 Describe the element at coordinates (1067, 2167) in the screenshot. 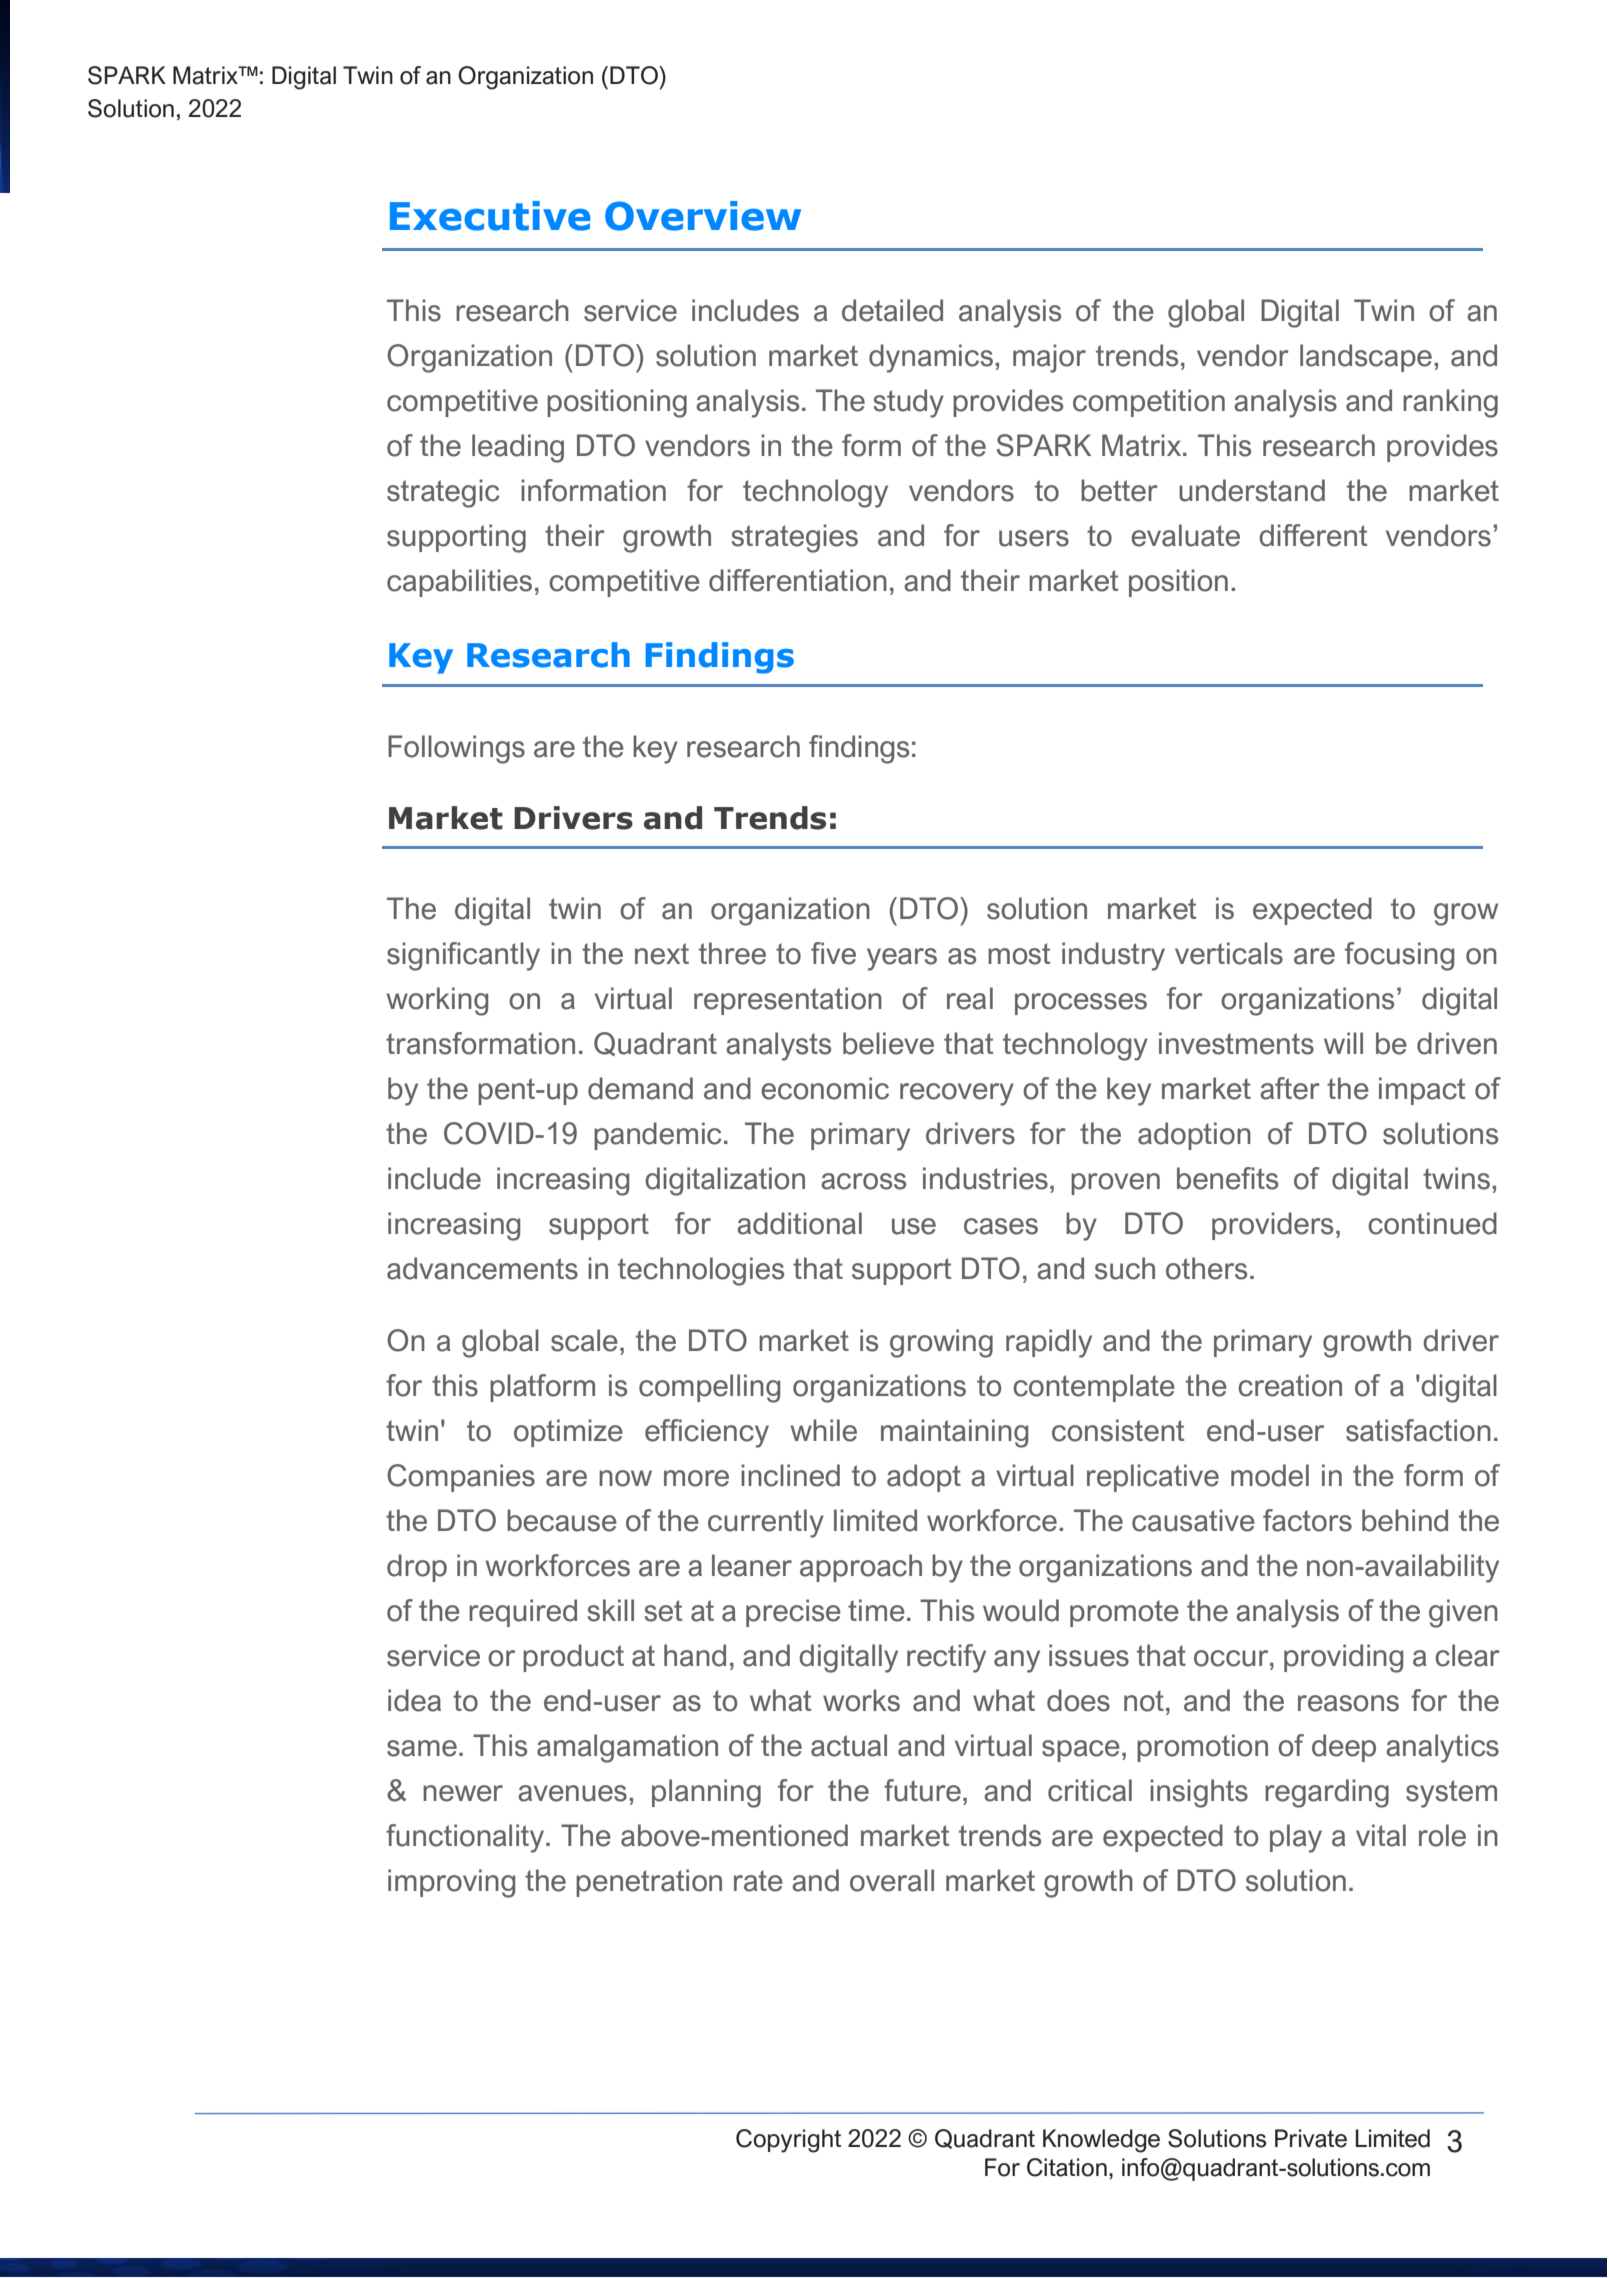

I see `Citation` at that location.
